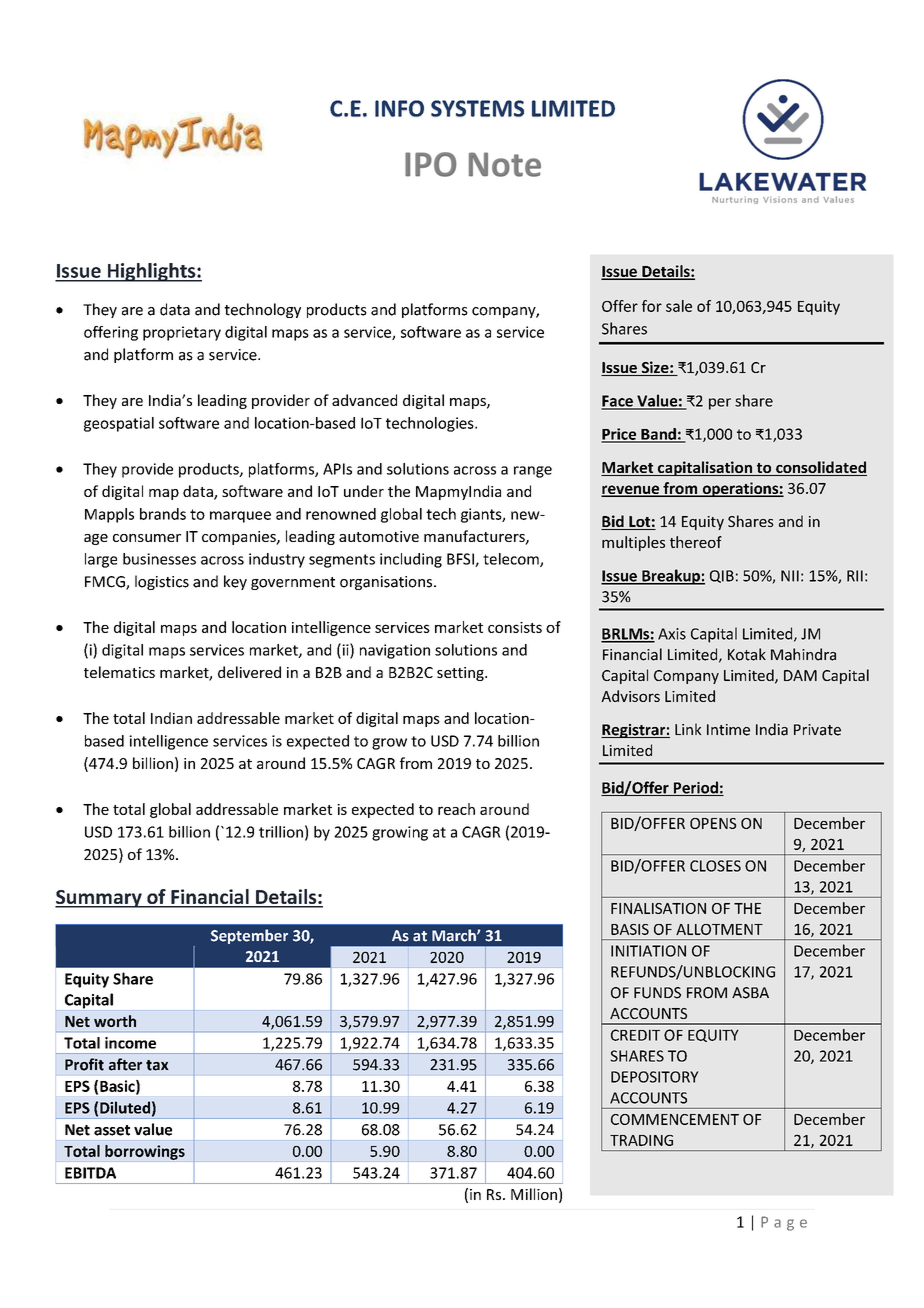 The image size is (924, 1308). I want to click on BASIS, so click(630, 929).
